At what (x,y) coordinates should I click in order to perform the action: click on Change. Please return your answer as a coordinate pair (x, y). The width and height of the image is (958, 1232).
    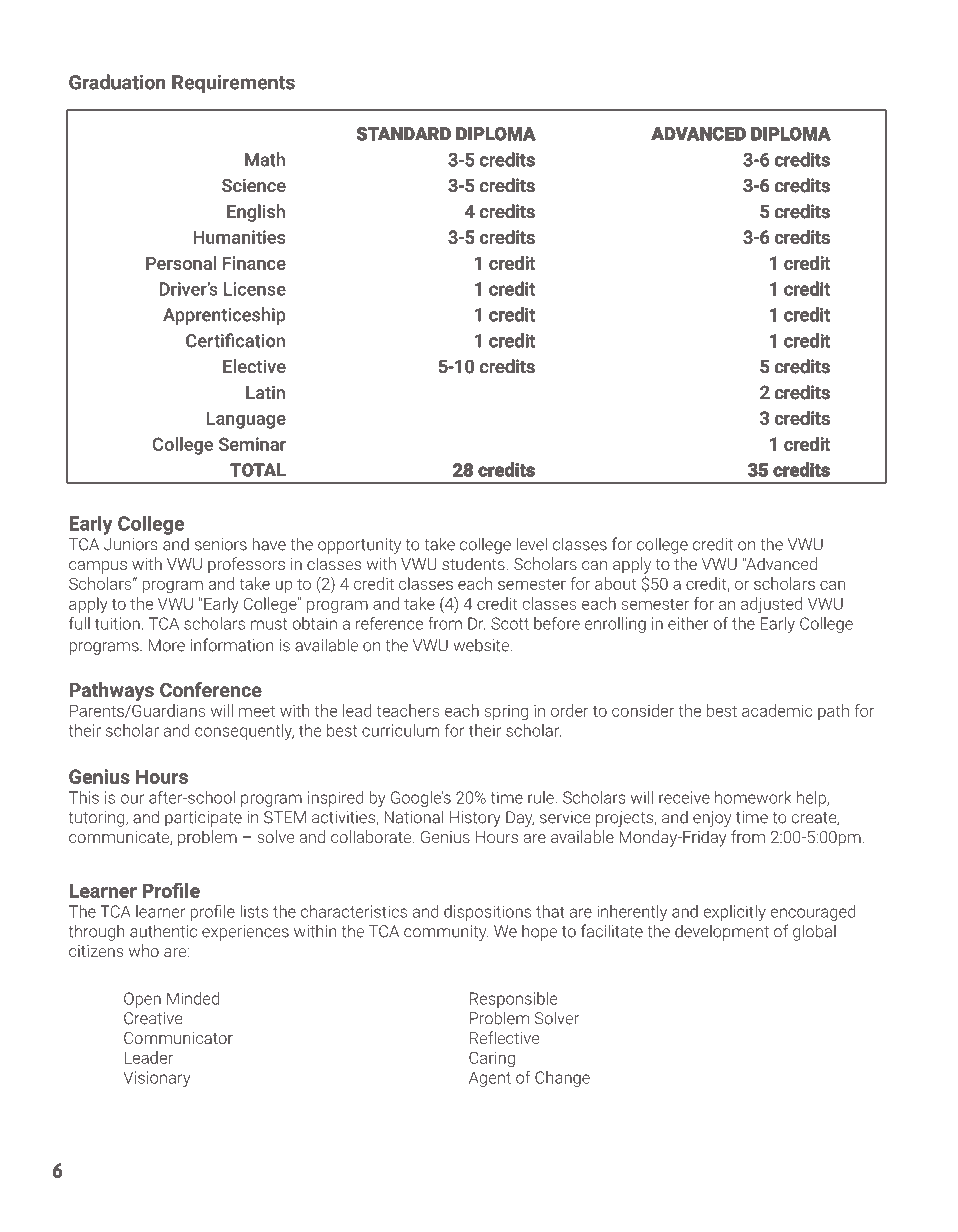
    Looking at the image, I should click on (562, 1079).
